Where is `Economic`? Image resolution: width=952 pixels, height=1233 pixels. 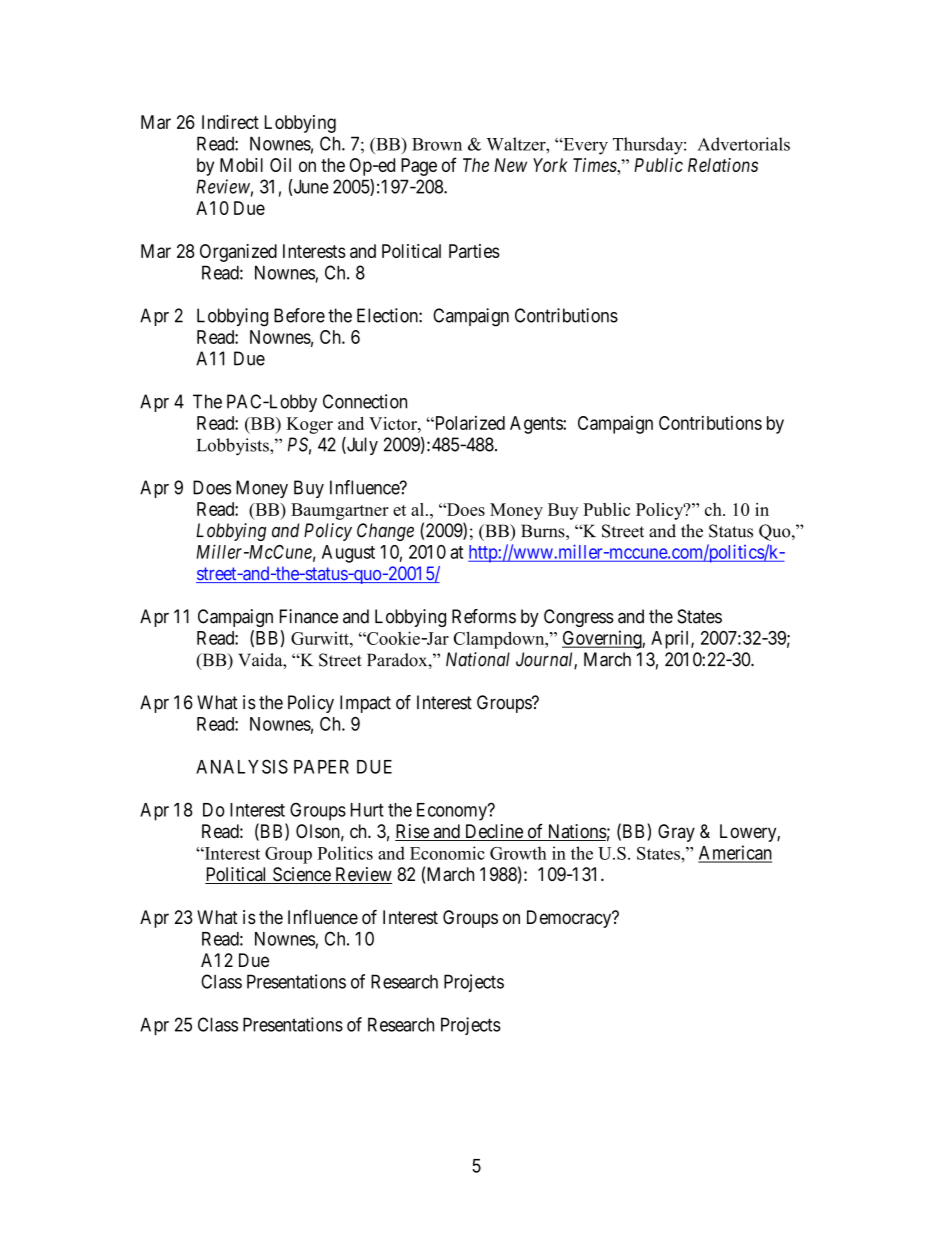
Economic is located at coordinates (447, 853).
